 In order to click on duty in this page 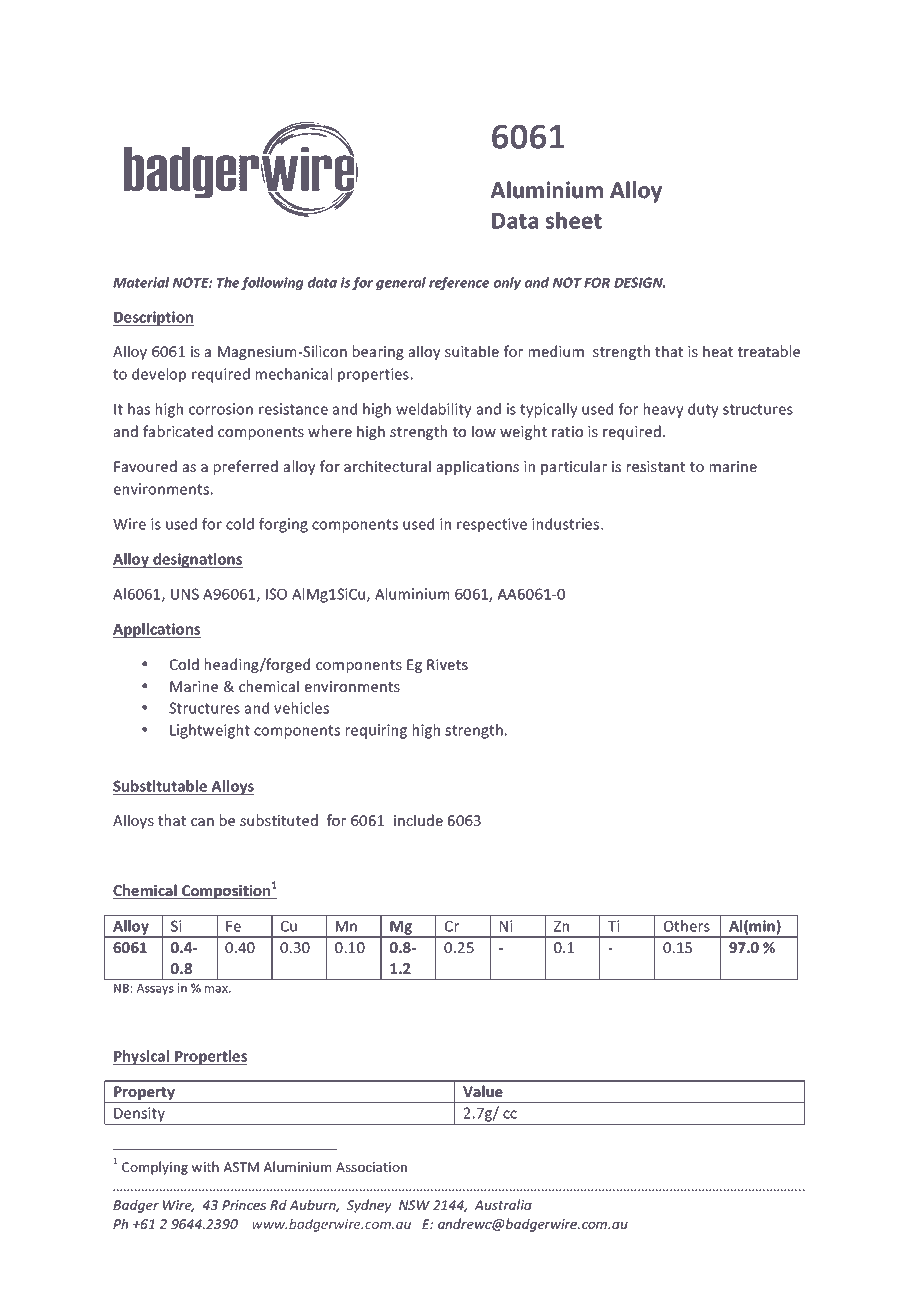, I will do `click(703, 410)`.
